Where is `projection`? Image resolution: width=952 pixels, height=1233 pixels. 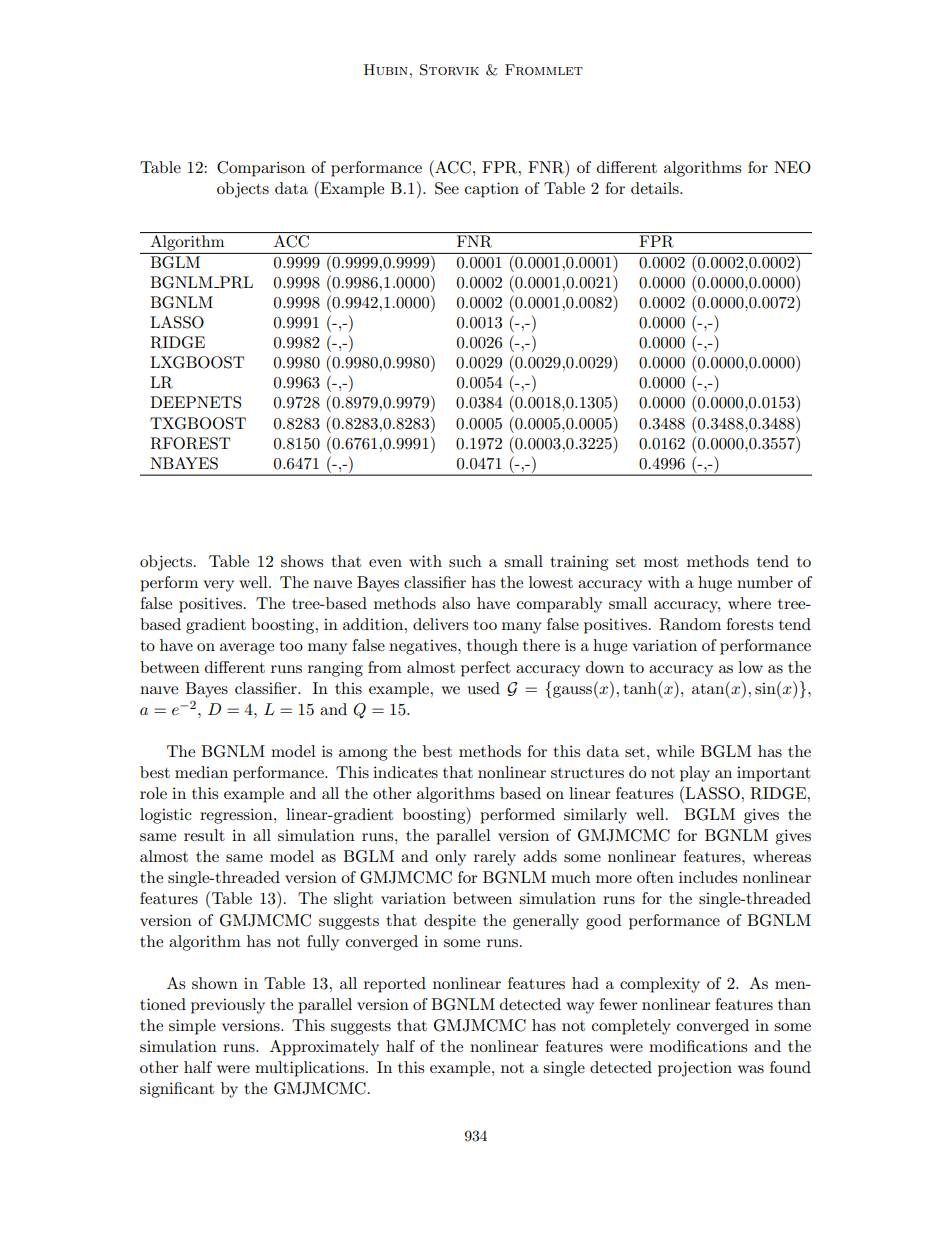
projection is located at coordinates (695, 1069).
